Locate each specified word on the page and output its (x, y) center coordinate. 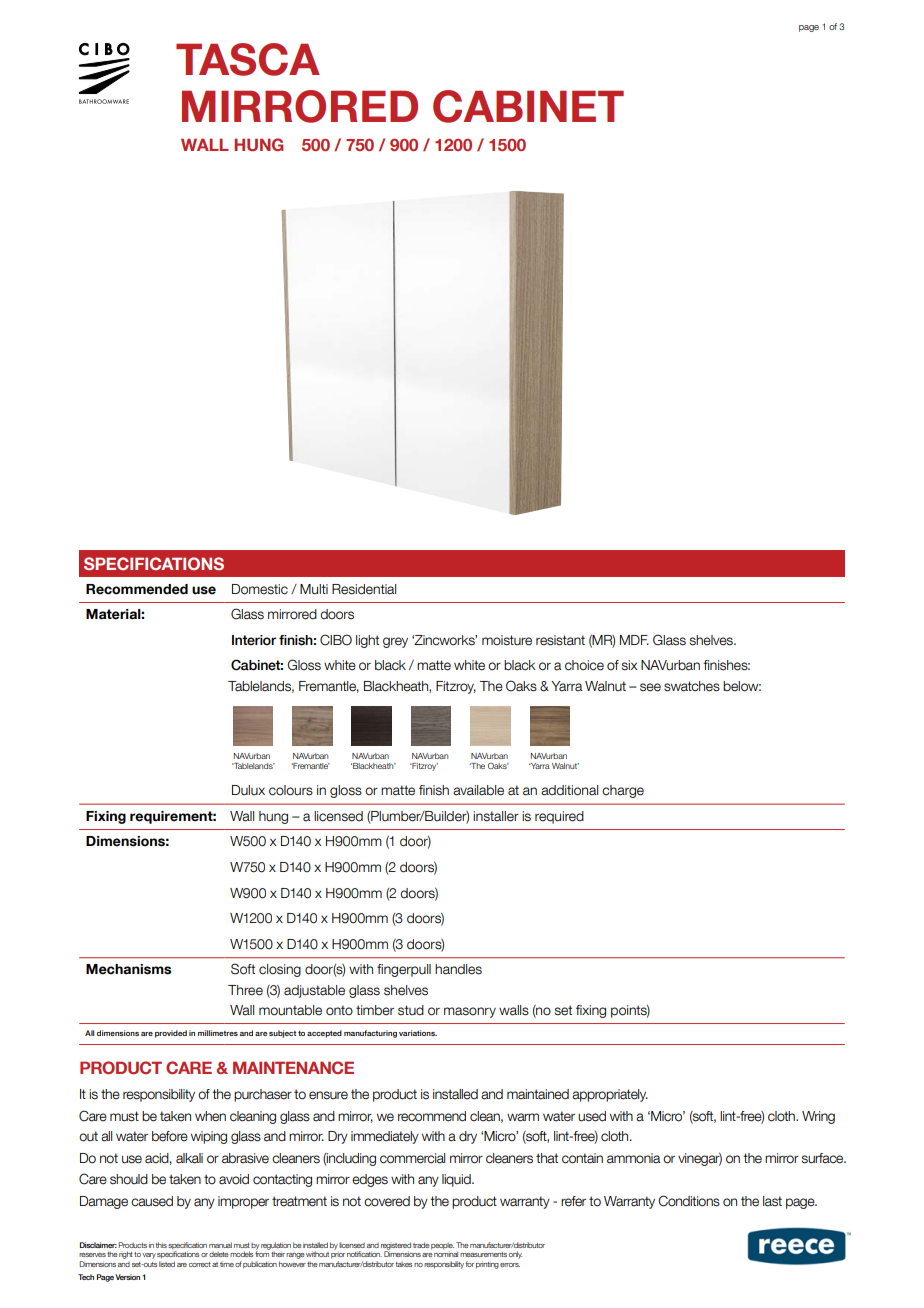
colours (291, 790)
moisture (507, 640)
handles (458, 969)
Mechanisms (128, 969)
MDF (634, 640)
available (478, 790)
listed (167, 1262)
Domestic (260, 589)
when (210, 1116)
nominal (446, 1253)
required (559, 817)
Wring (818, 1117)
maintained (538, 1094)
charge (623, 791)
